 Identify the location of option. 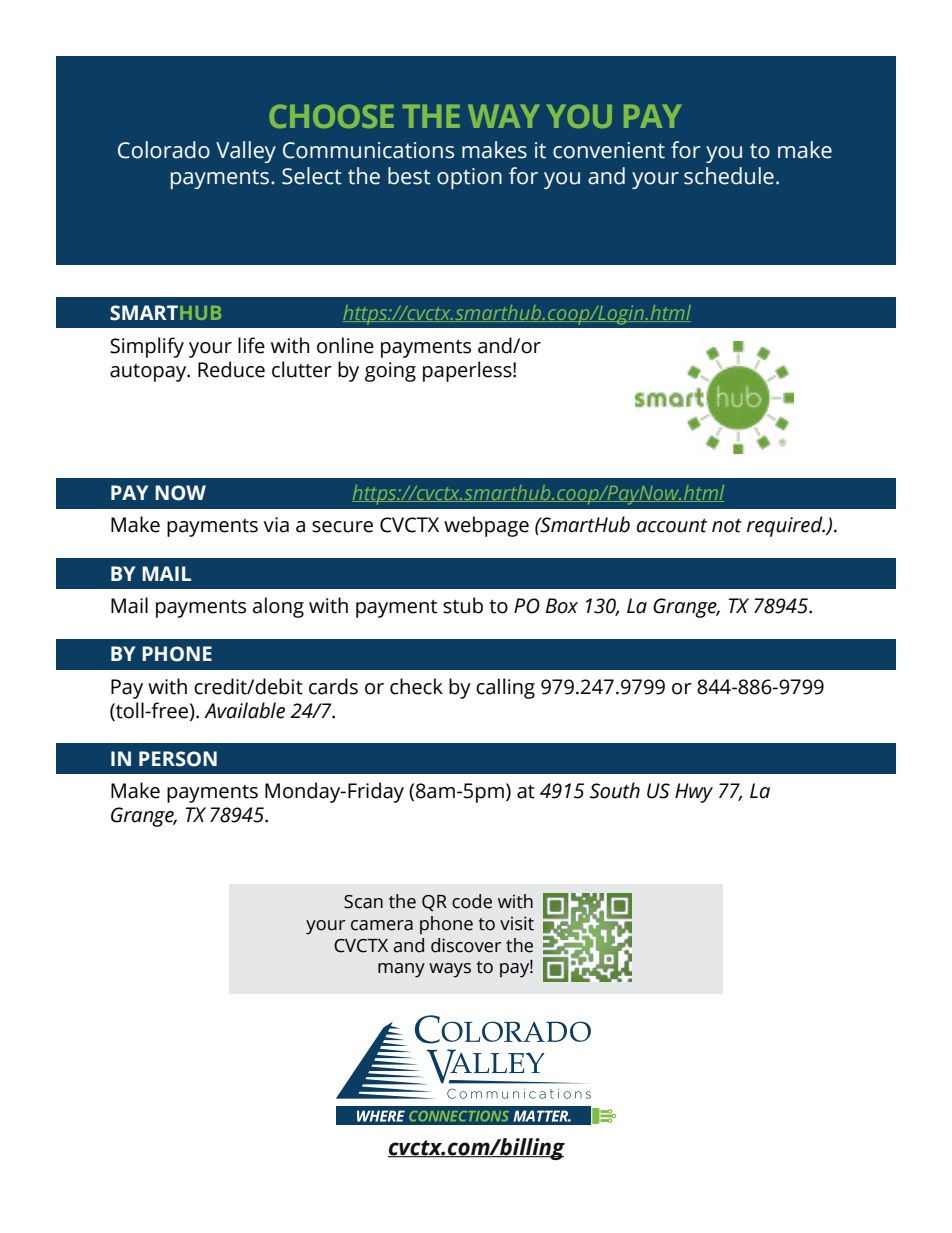
(469, 178).
